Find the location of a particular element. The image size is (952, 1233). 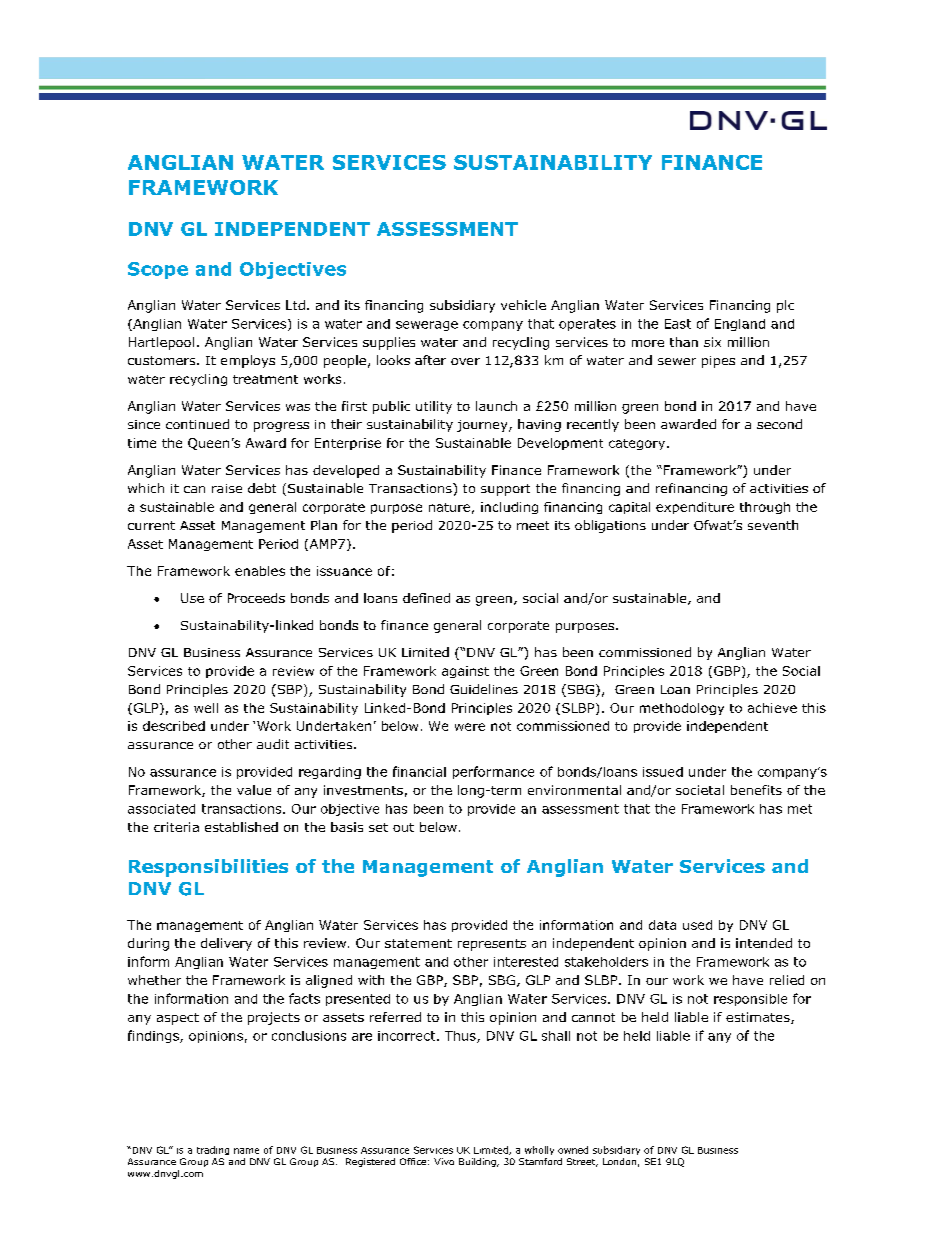

owned is located at coordinates (573, 1150).
